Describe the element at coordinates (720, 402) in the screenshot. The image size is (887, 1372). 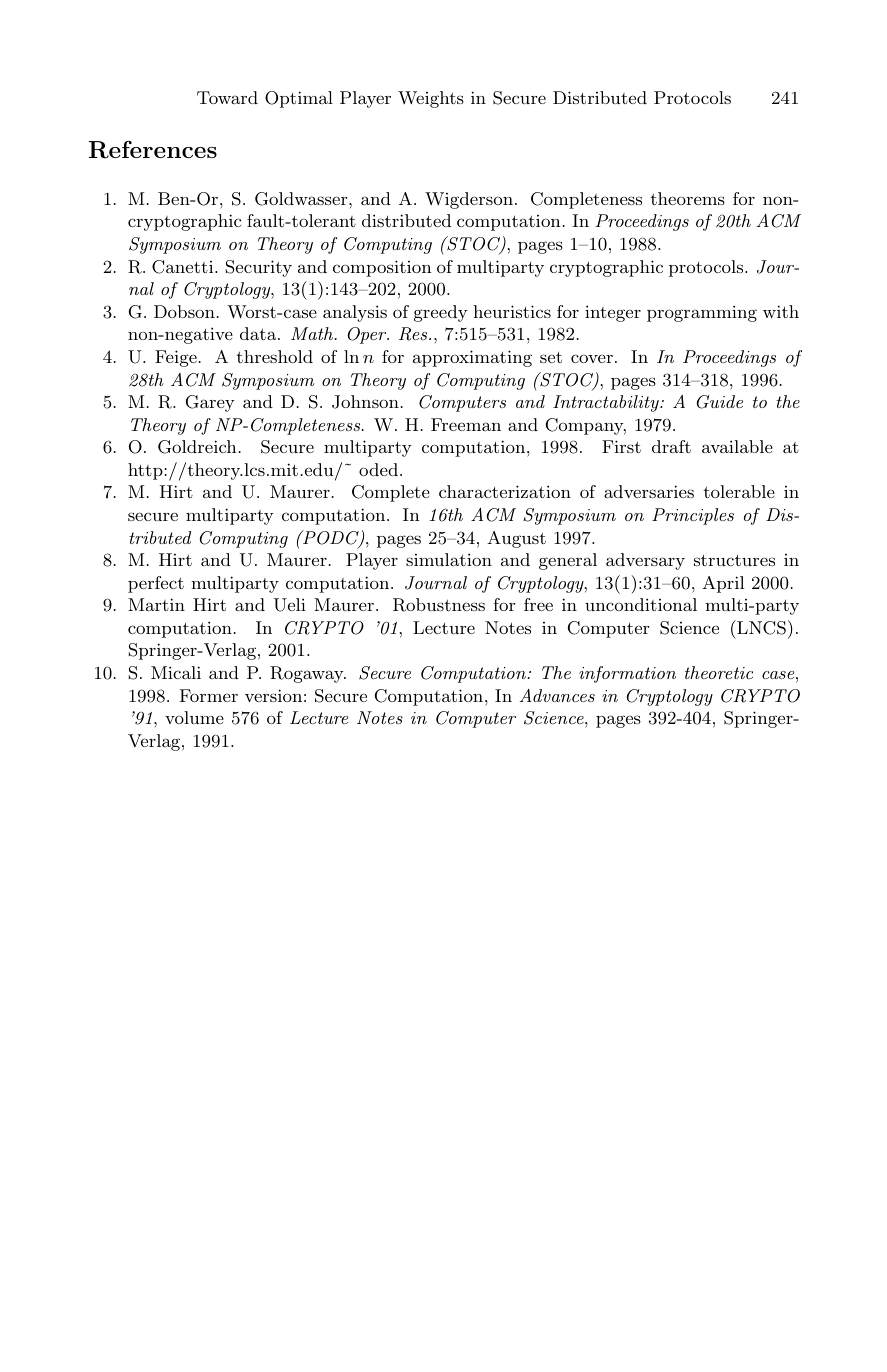
I see `Guide` at that location.
